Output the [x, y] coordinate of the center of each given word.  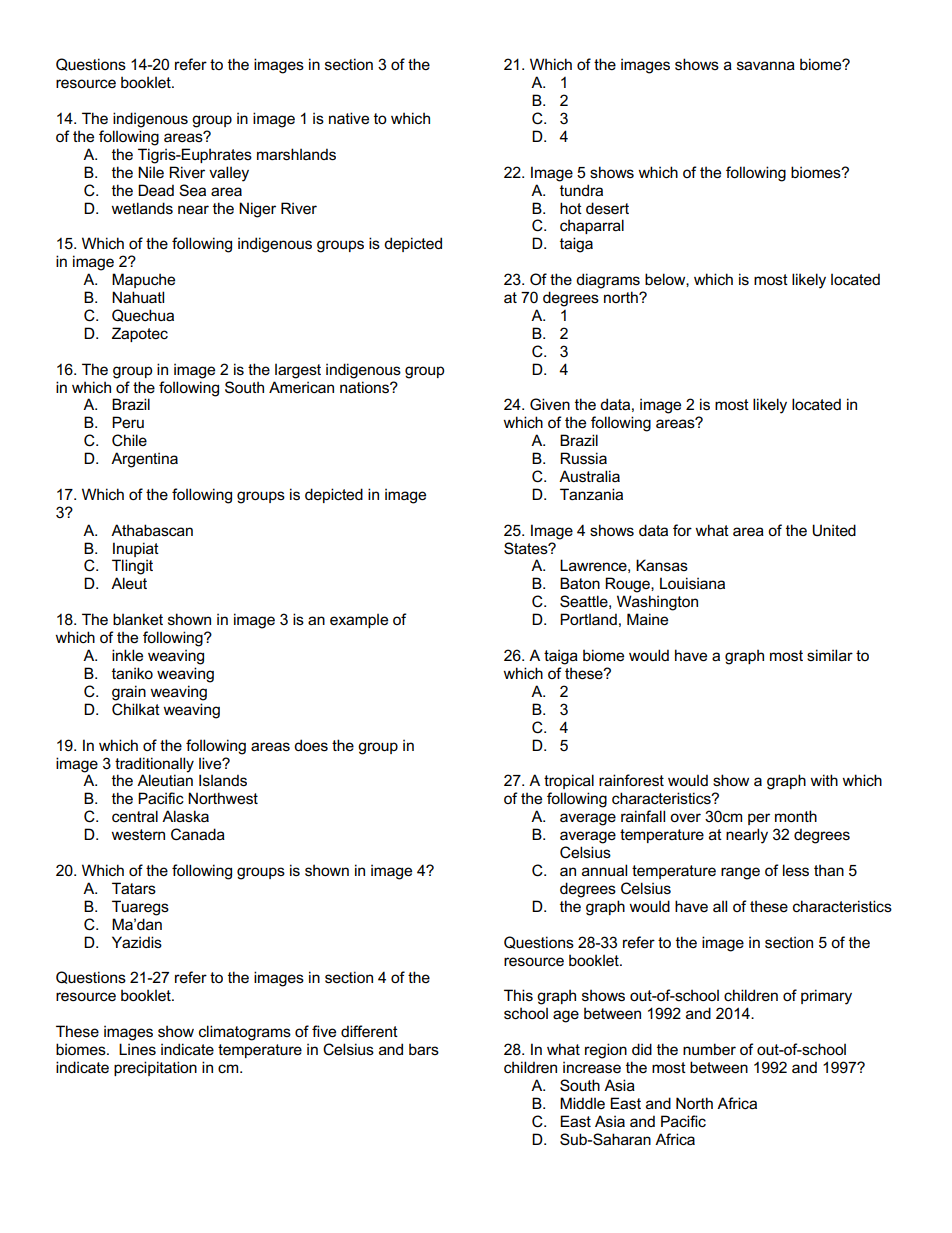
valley [229, 174]
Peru [128, 422]
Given [550, 404]
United [834, 530]
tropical [569, 781]
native [349, 118]
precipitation [155, 1068]
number [709, 1049]
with [824, 780]
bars [424, 1049]
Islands [223, 780]
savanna [766, 65]
